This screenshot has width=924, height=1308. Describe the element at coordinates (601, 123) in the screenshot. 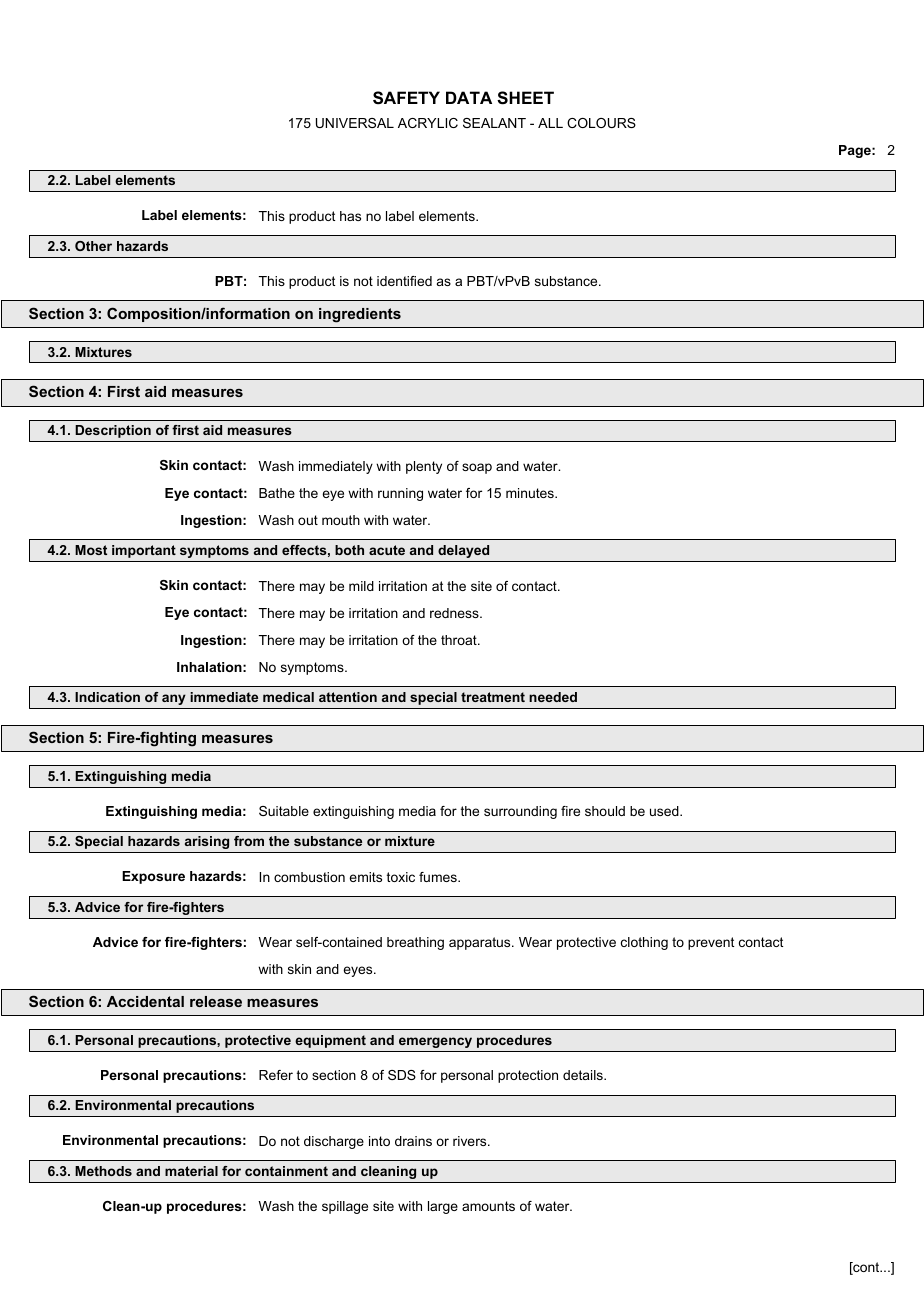

I see `COLOURS` at that location.
